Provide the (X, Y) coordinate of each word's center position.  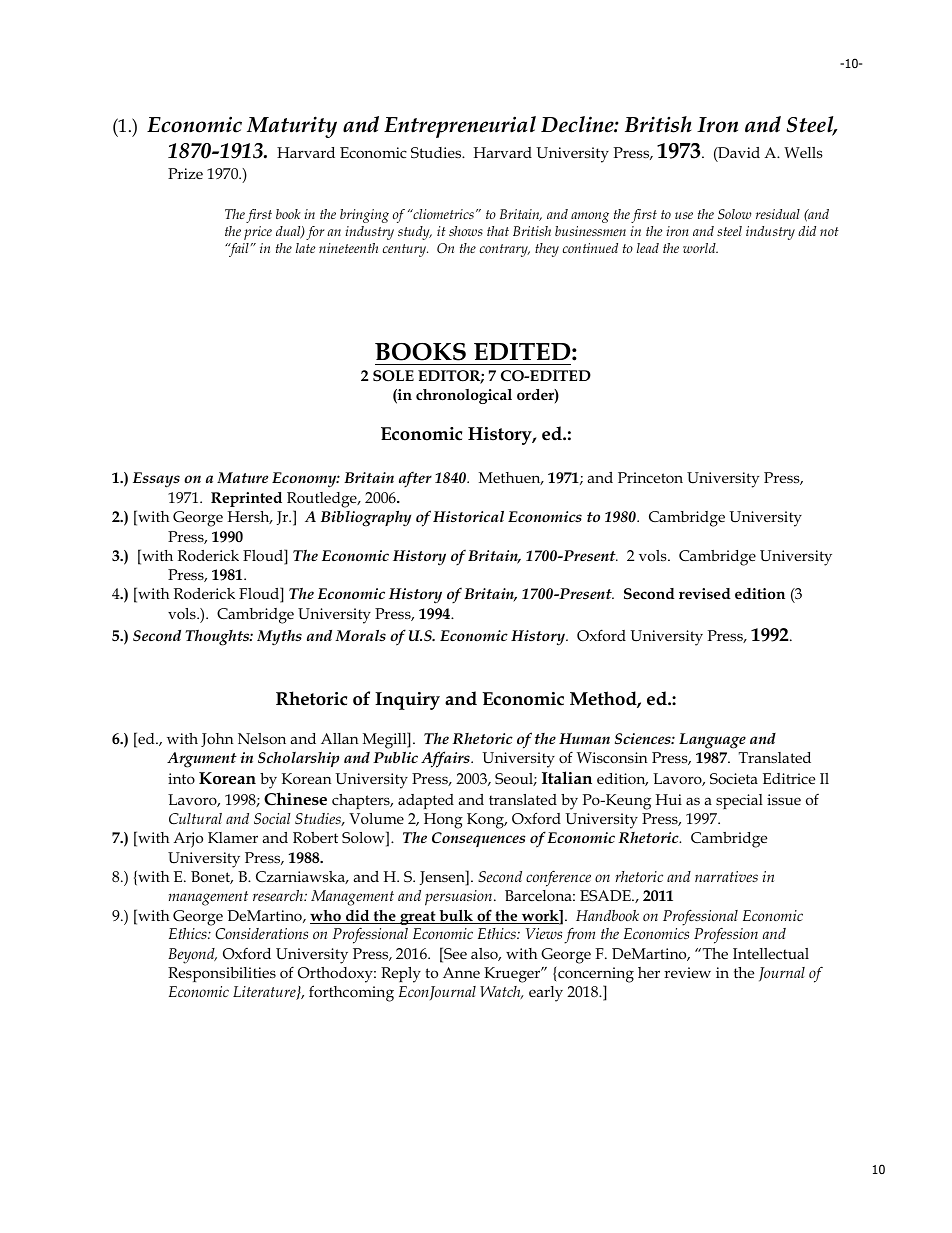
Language (712, 741)
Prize (185, 173)
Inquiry (407, 701)
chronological (464, 396)
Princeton (650, 477)
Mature (242, 477)
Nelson (262, 738)
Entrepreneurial (460, 127)
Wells (803, 152)
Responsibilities (222, 974)
